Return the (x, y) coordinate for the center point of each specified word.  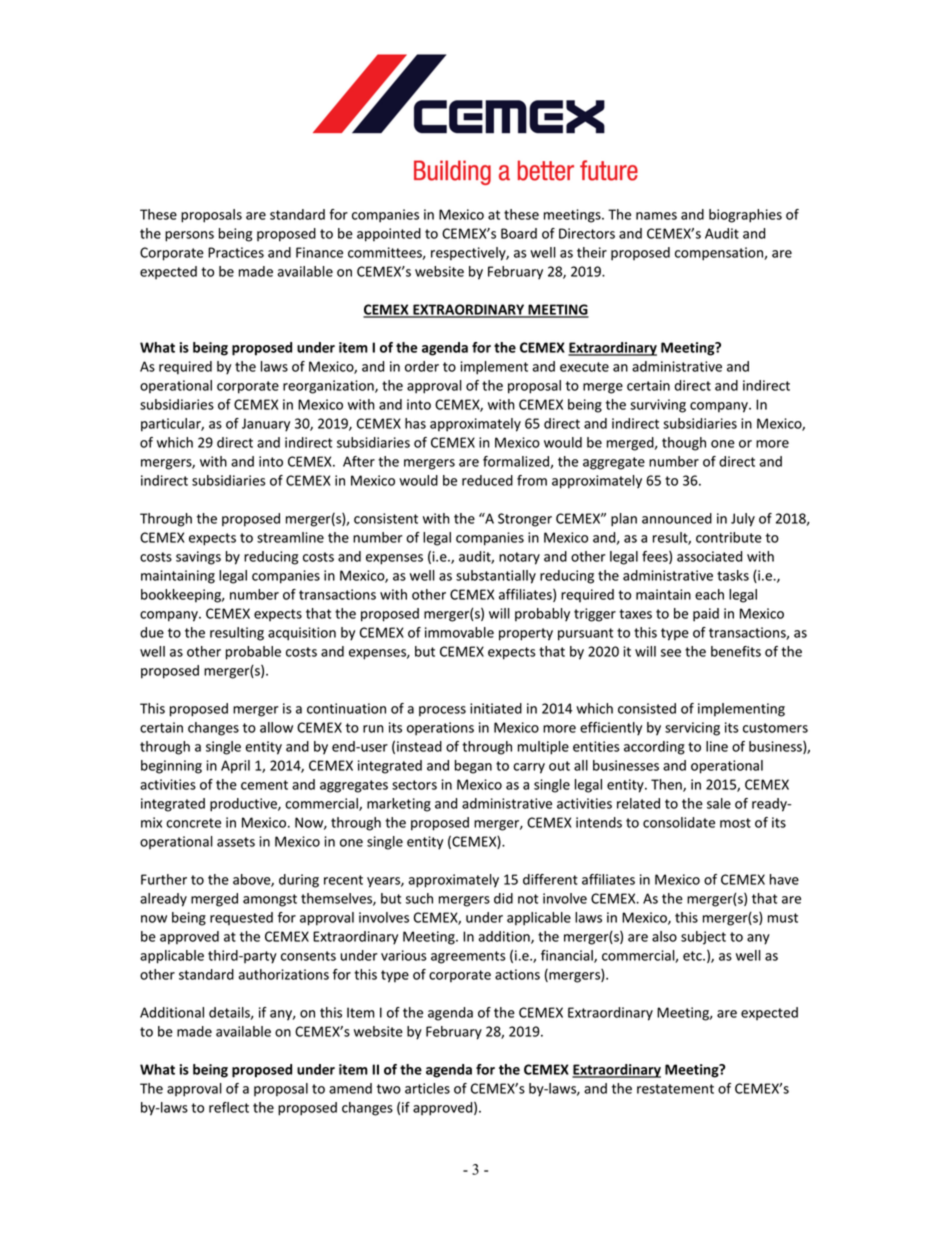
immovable (459, 632)
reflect (229, 1107)
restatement (675, 1089)
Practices (236, 252)
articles (427, 1088)
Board (519, 233)
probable (253, 653)
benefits (736, 651)
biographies (745, 216)
